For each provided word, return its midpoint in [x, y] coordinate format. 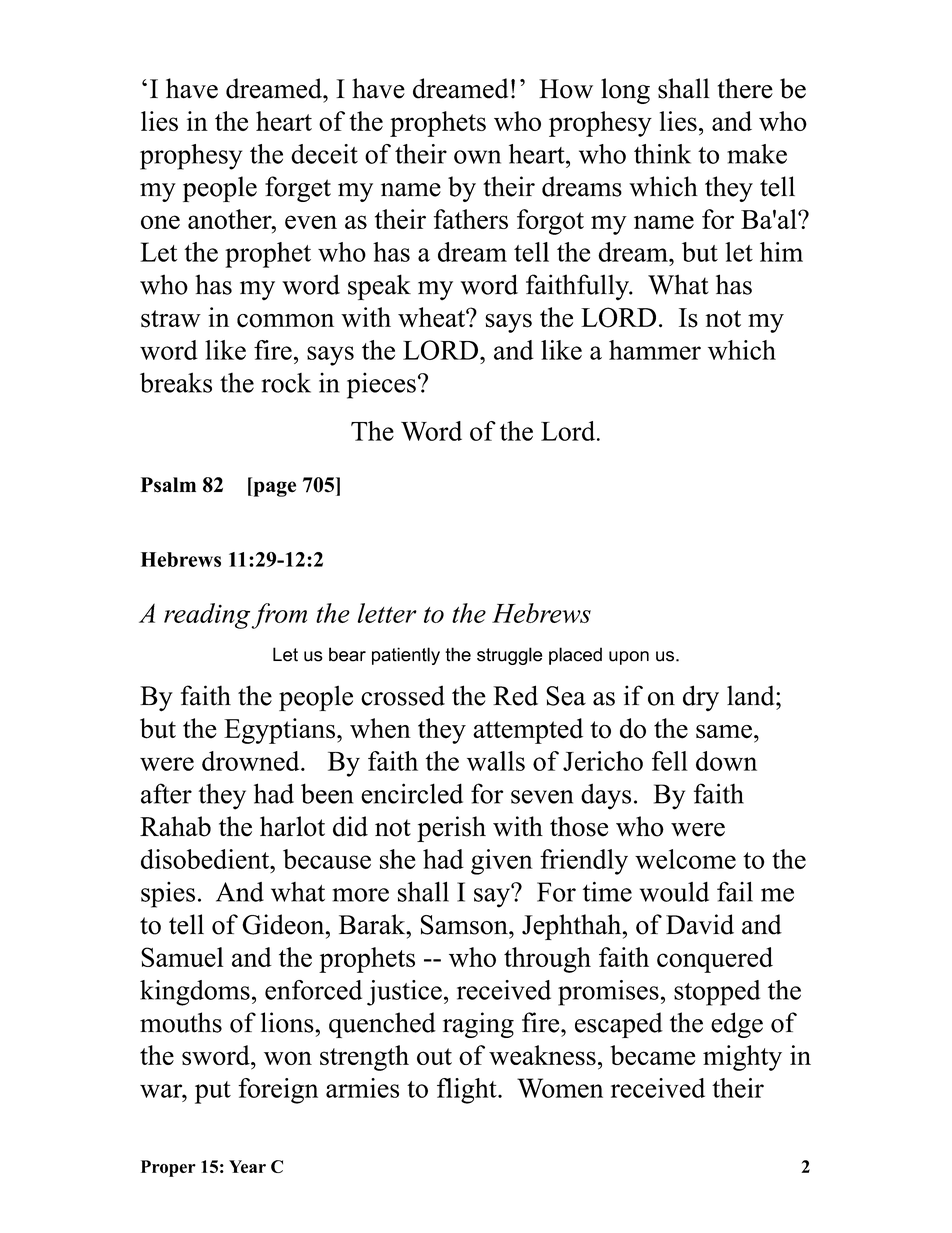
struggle [509, 656]
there [745, 88]
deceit [324, 154]
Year [247, 1166]
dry [701, 698]
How [566, 89]
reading [207, 616]
